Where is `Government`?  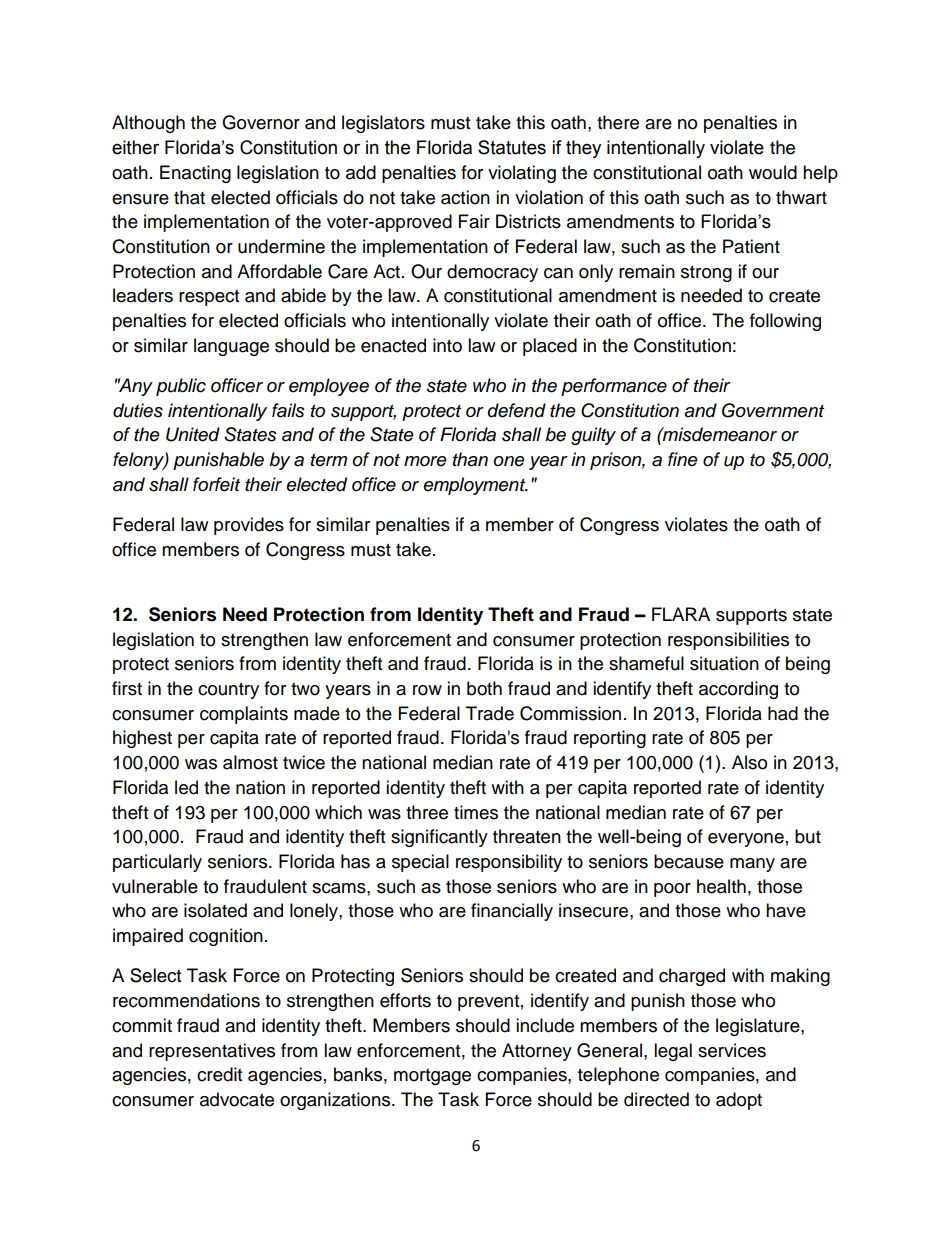
Government is located at coordinates (773, 410).
